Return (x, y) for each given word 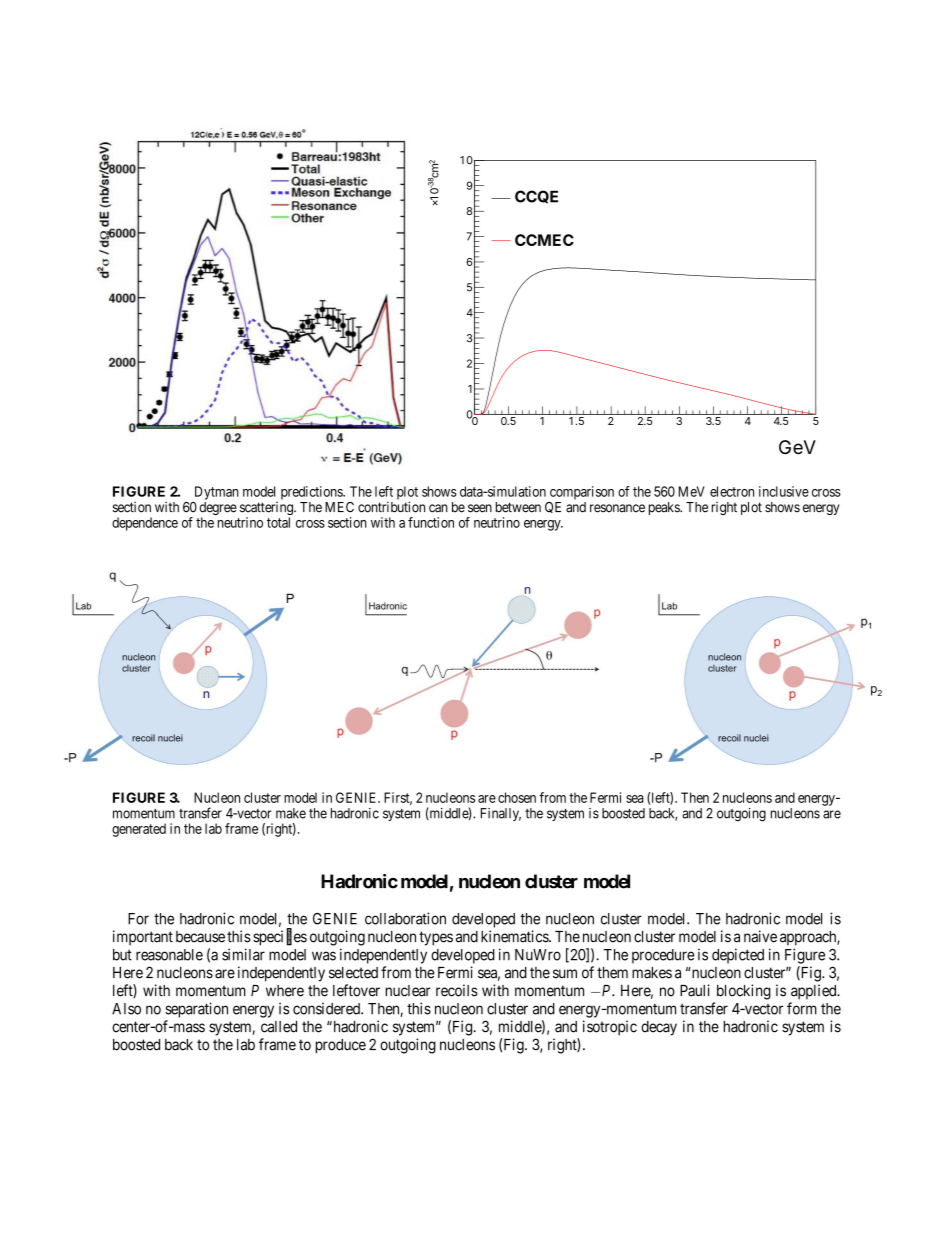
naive (760, 936)
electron (732, 491)
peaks (665, 508)
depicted (738, 956)
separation (196, 1010)
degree (218, 510)
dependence (145, 524)
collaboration (405, 918)
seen (480, 508)
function (431, 522)
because (200, 937)
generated (139, 830)
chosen (517, 797)
